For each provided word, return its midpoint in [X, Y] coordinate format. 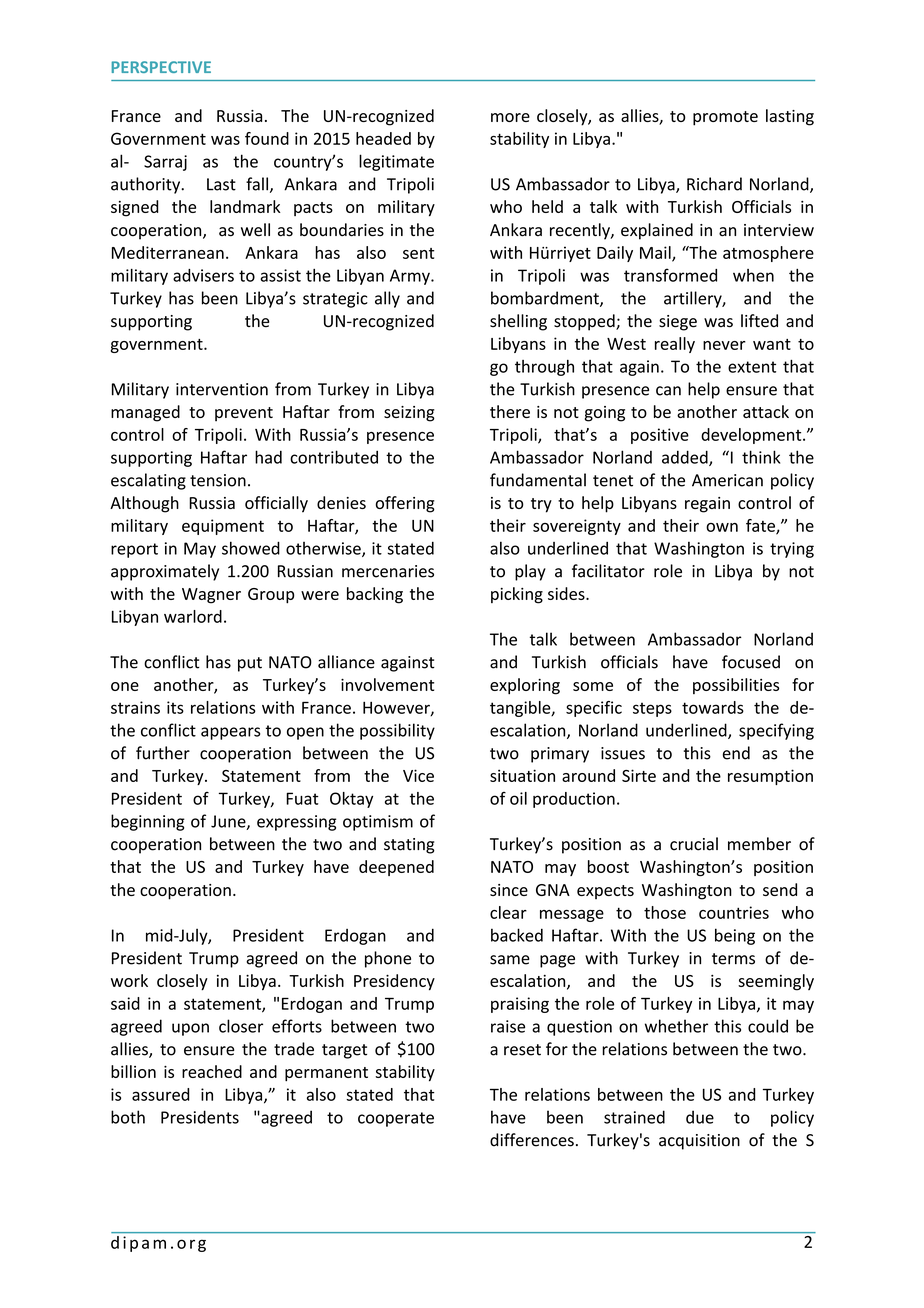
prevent [244, 414]
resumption [770, 777]
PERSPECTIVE [161, 67]
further [163, 753]
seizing [409, 414]
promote [725, 118]
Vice [418, 775]
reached [212, 1071]
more [510, 117]
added [686, 458]
